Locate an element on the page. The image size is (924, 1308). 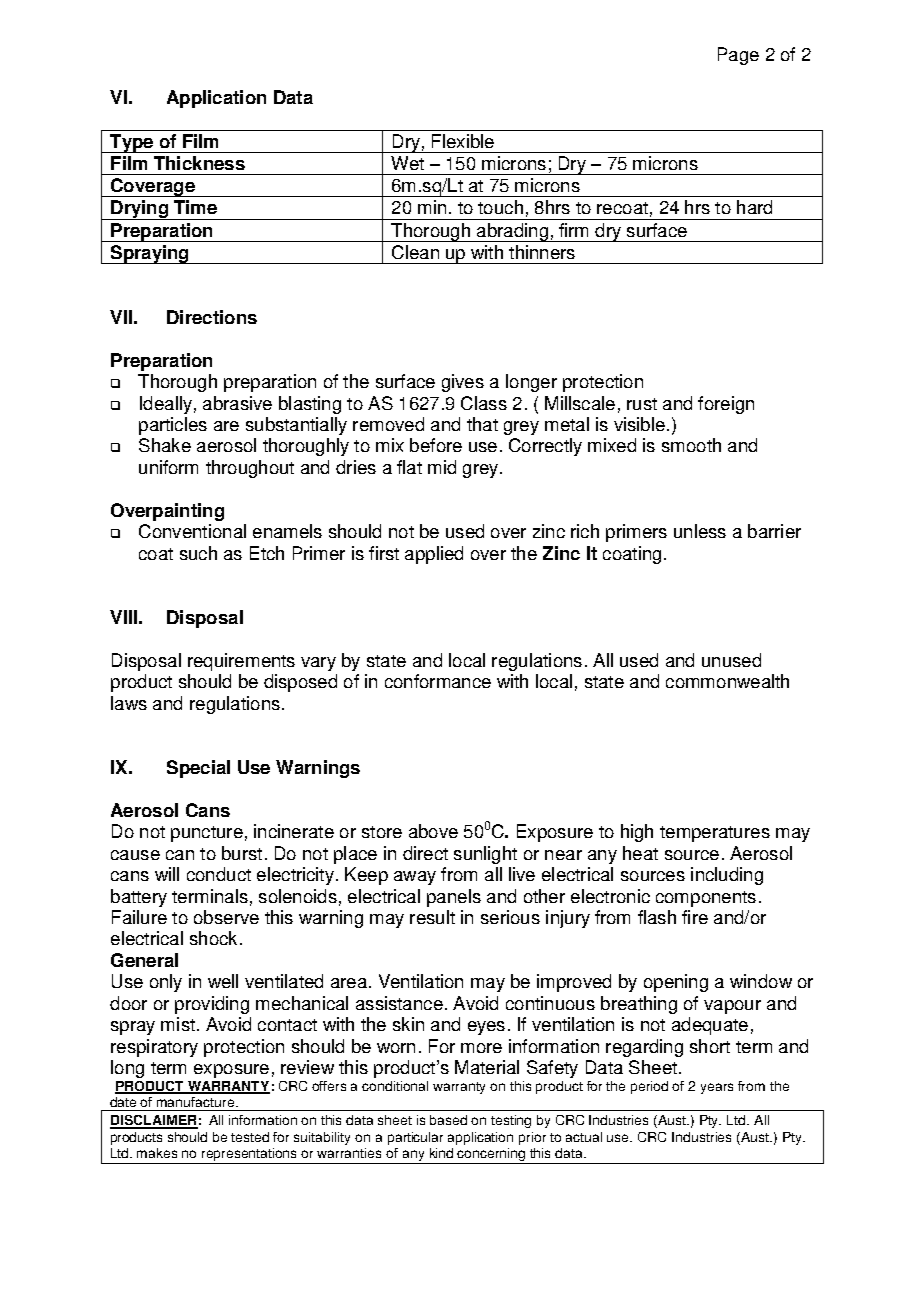
requirements is located at coordinates (241, 662).
